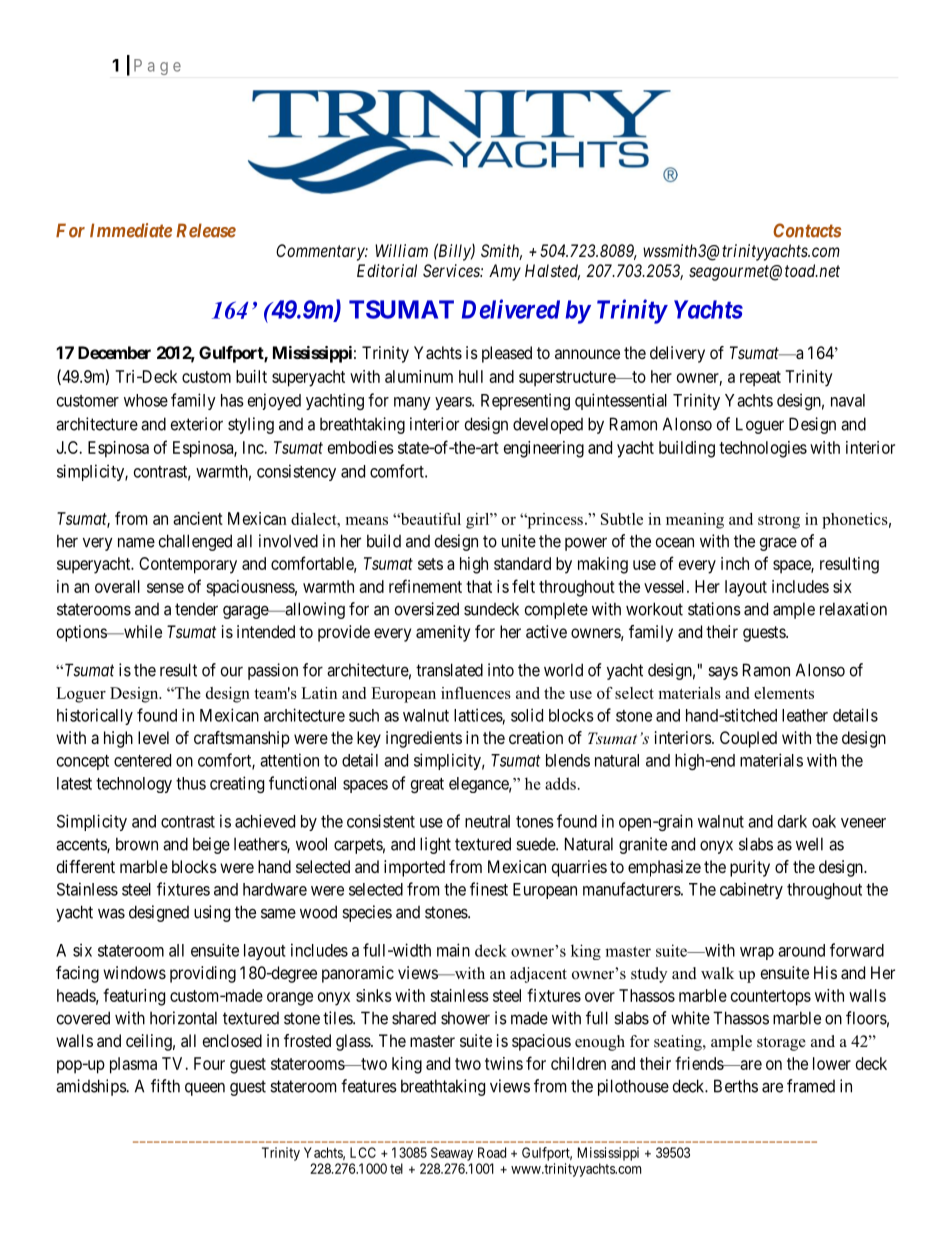 This page has width=952, height=1233. What do you see at coordinates (198, 518) in the page?
I see `ancient` at bounding box center [198, 518].
